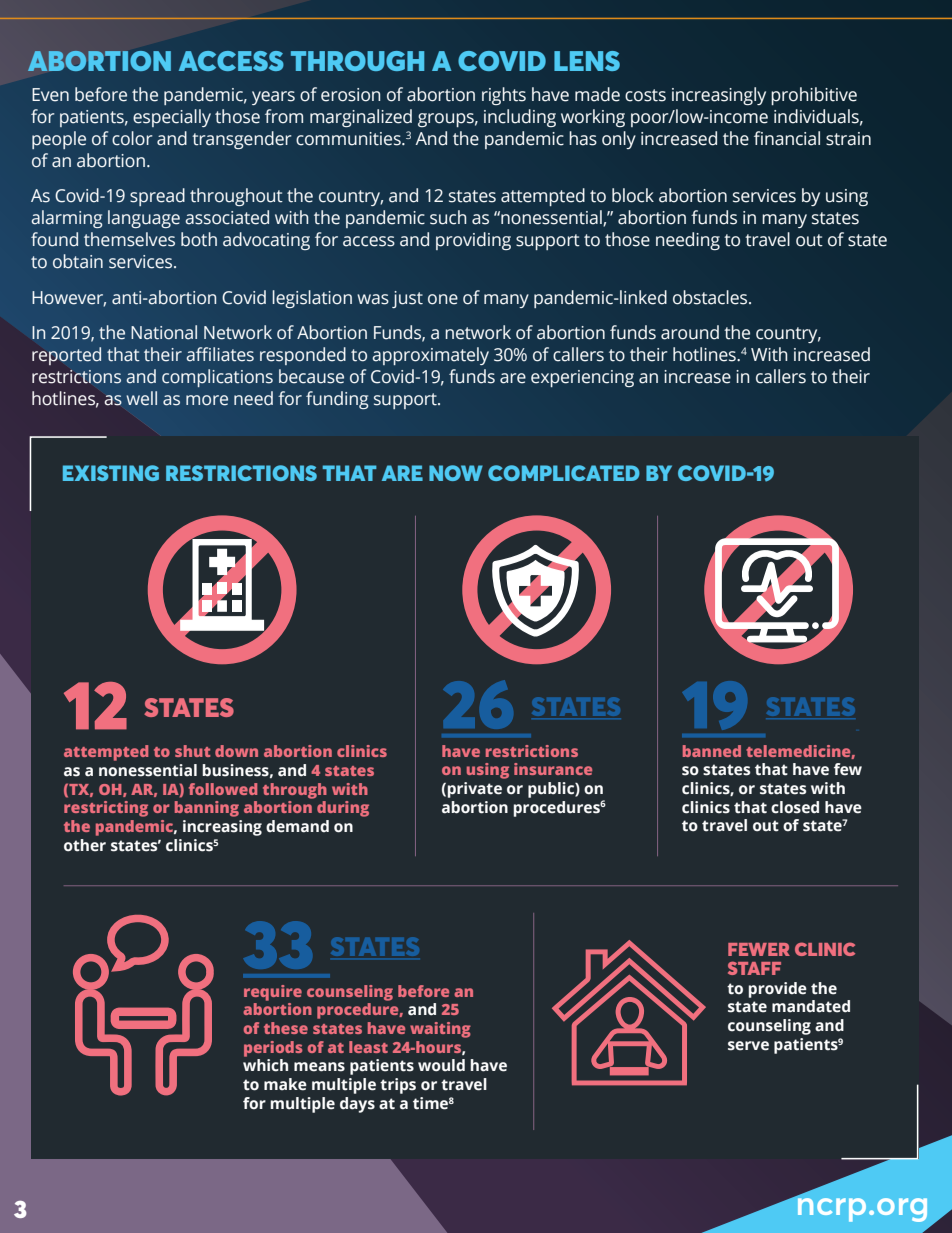 The image size is (952, 1233). I want to click on would, so click(441, 1065).
